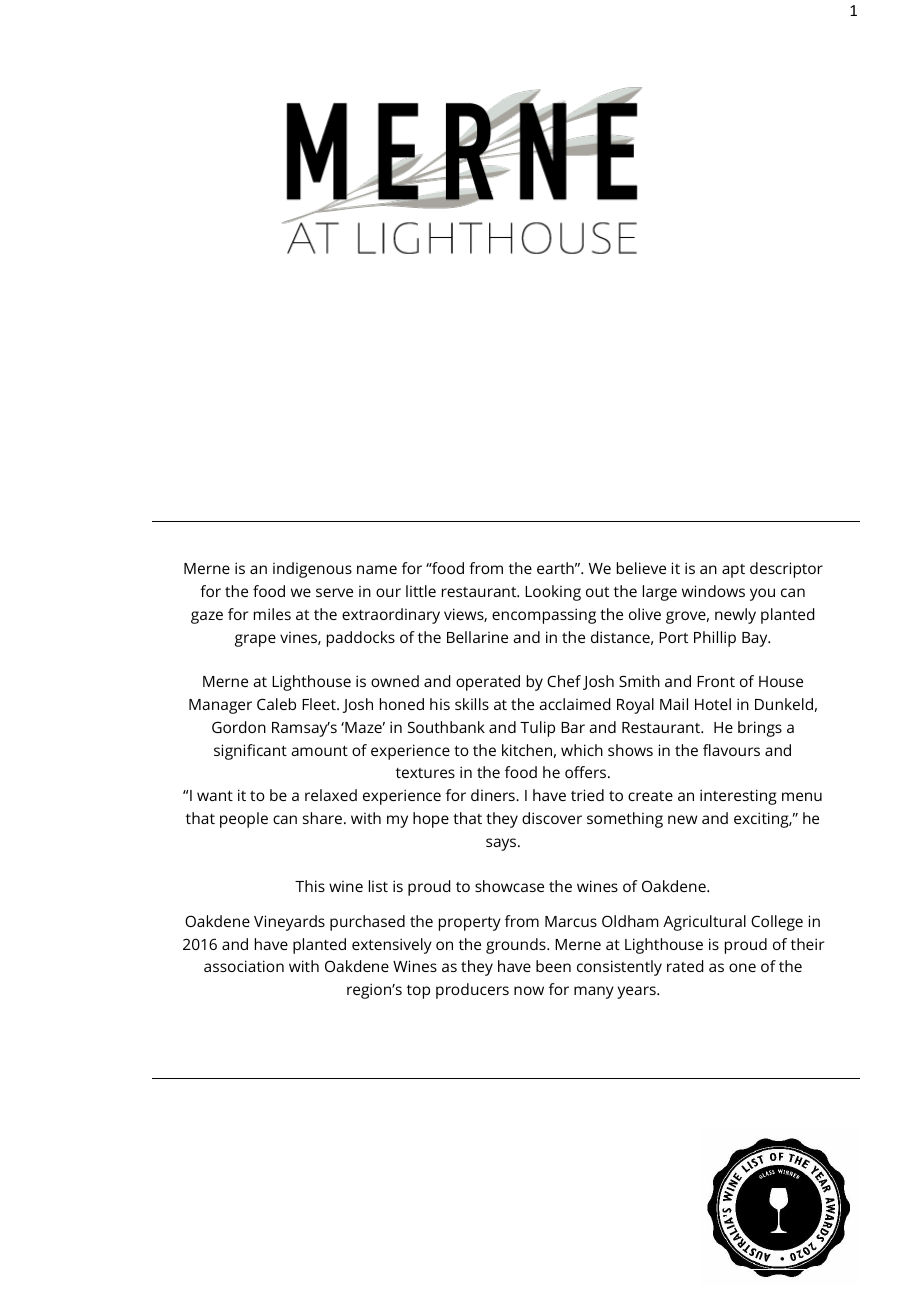 This screenshot has height=1307, width=924. What do you see at coordinates (553, 593) in the screenshot?
I see `Looking` at bounding box center [553, 593].
